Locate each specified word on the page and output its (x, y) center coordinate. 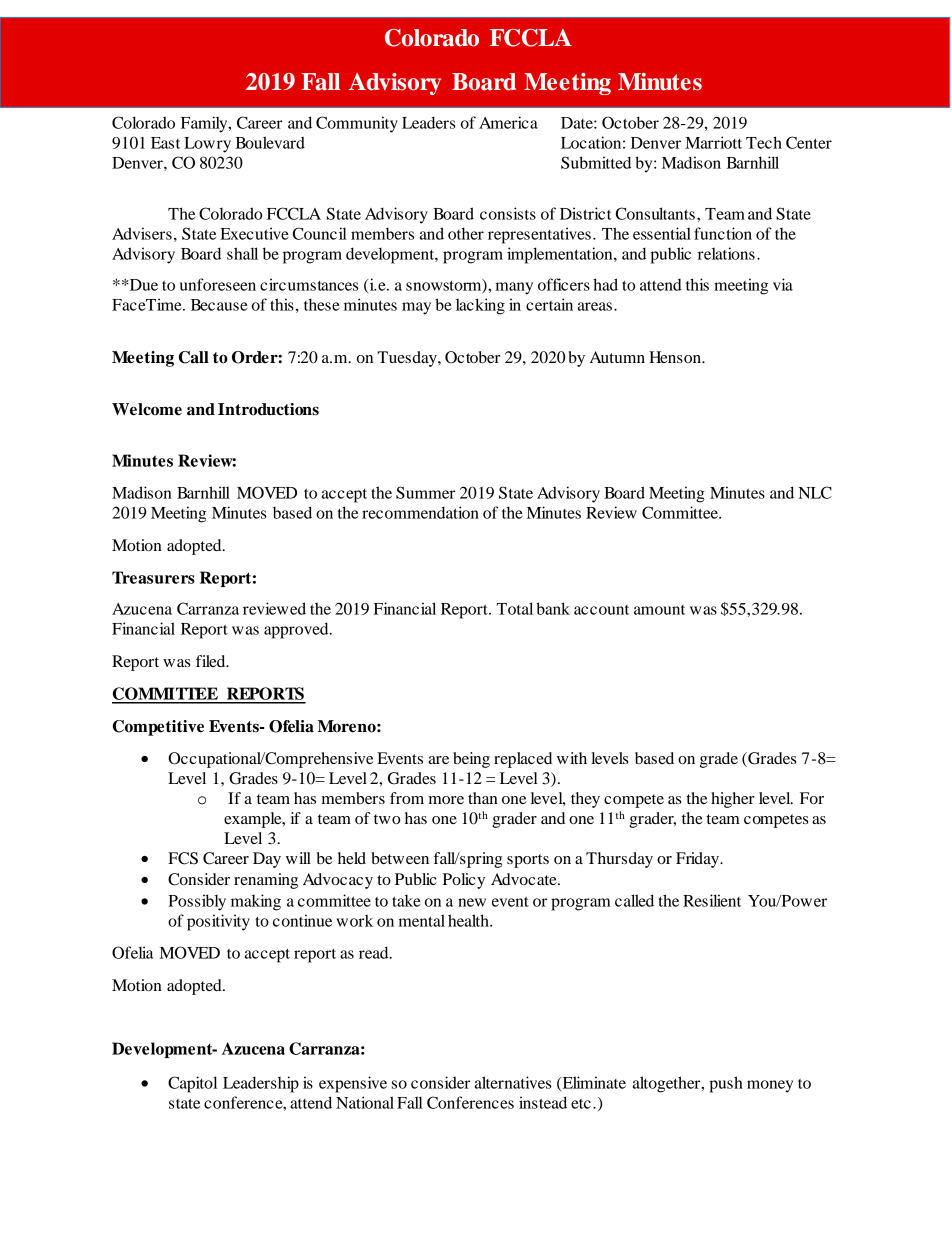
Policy (464, 881)
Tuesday (408, 359)
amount (659, 610)
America (508, 122)
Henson (676, 357)
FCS (183, 858)
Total (515, 608)
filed (212, 661)
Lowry (207, 145)
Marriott (713, 142)
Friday (698, 860)
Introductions (268, 409)
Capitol (192, 1084)
